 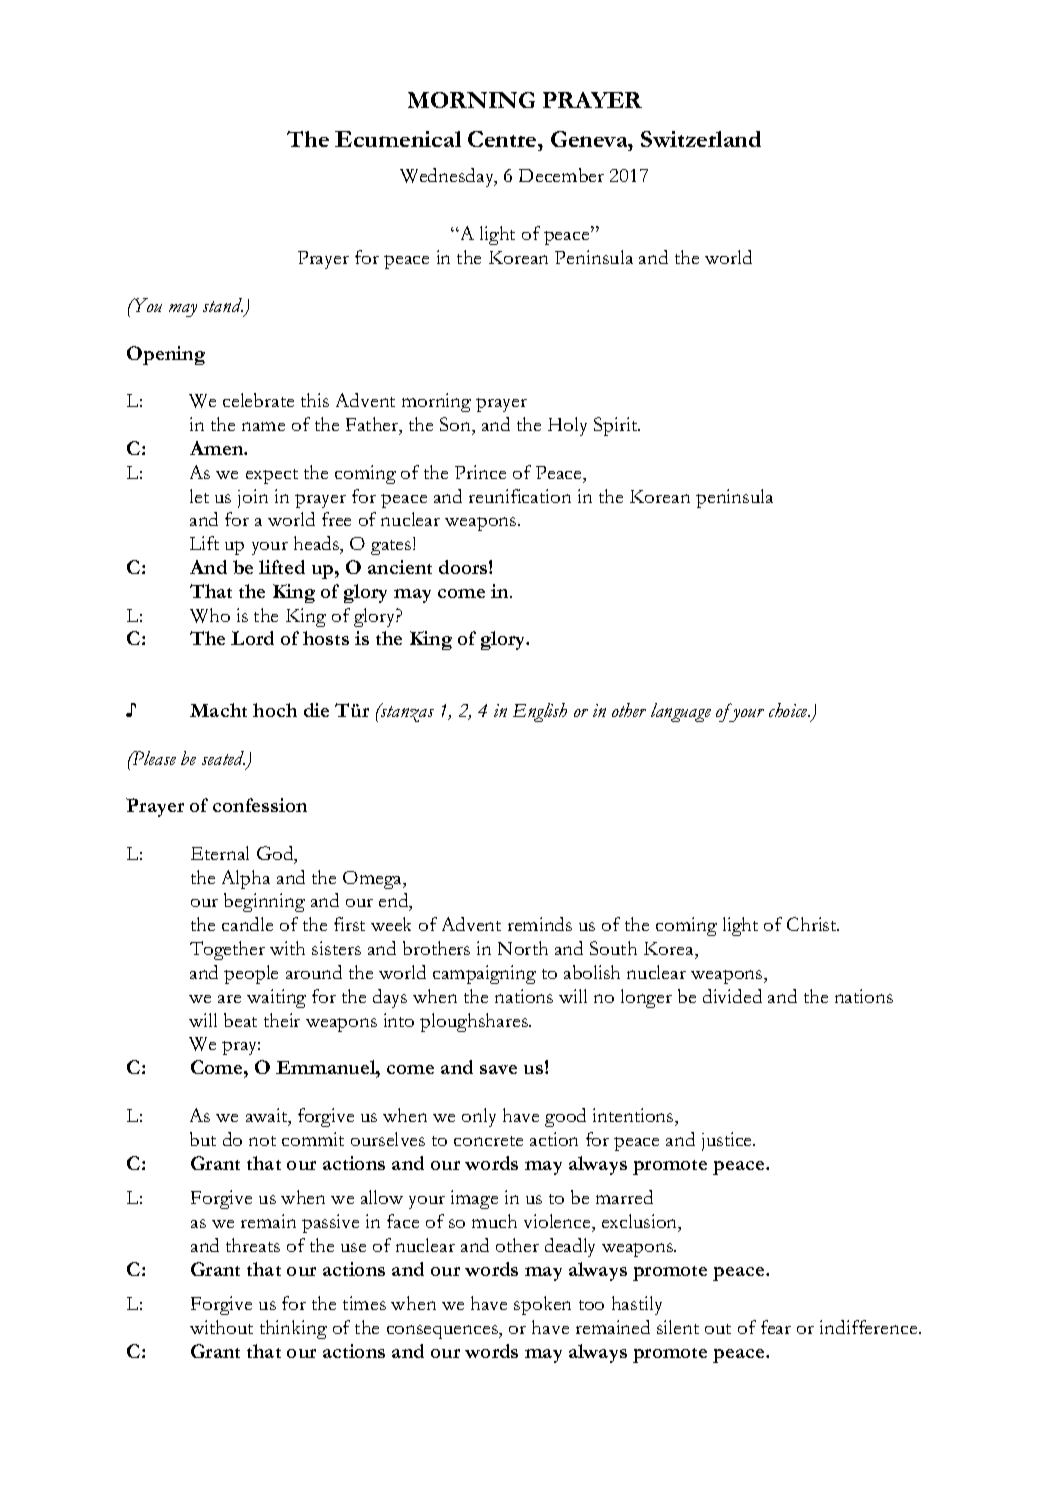 I want to click on choice, so click(x=789, y=710).
